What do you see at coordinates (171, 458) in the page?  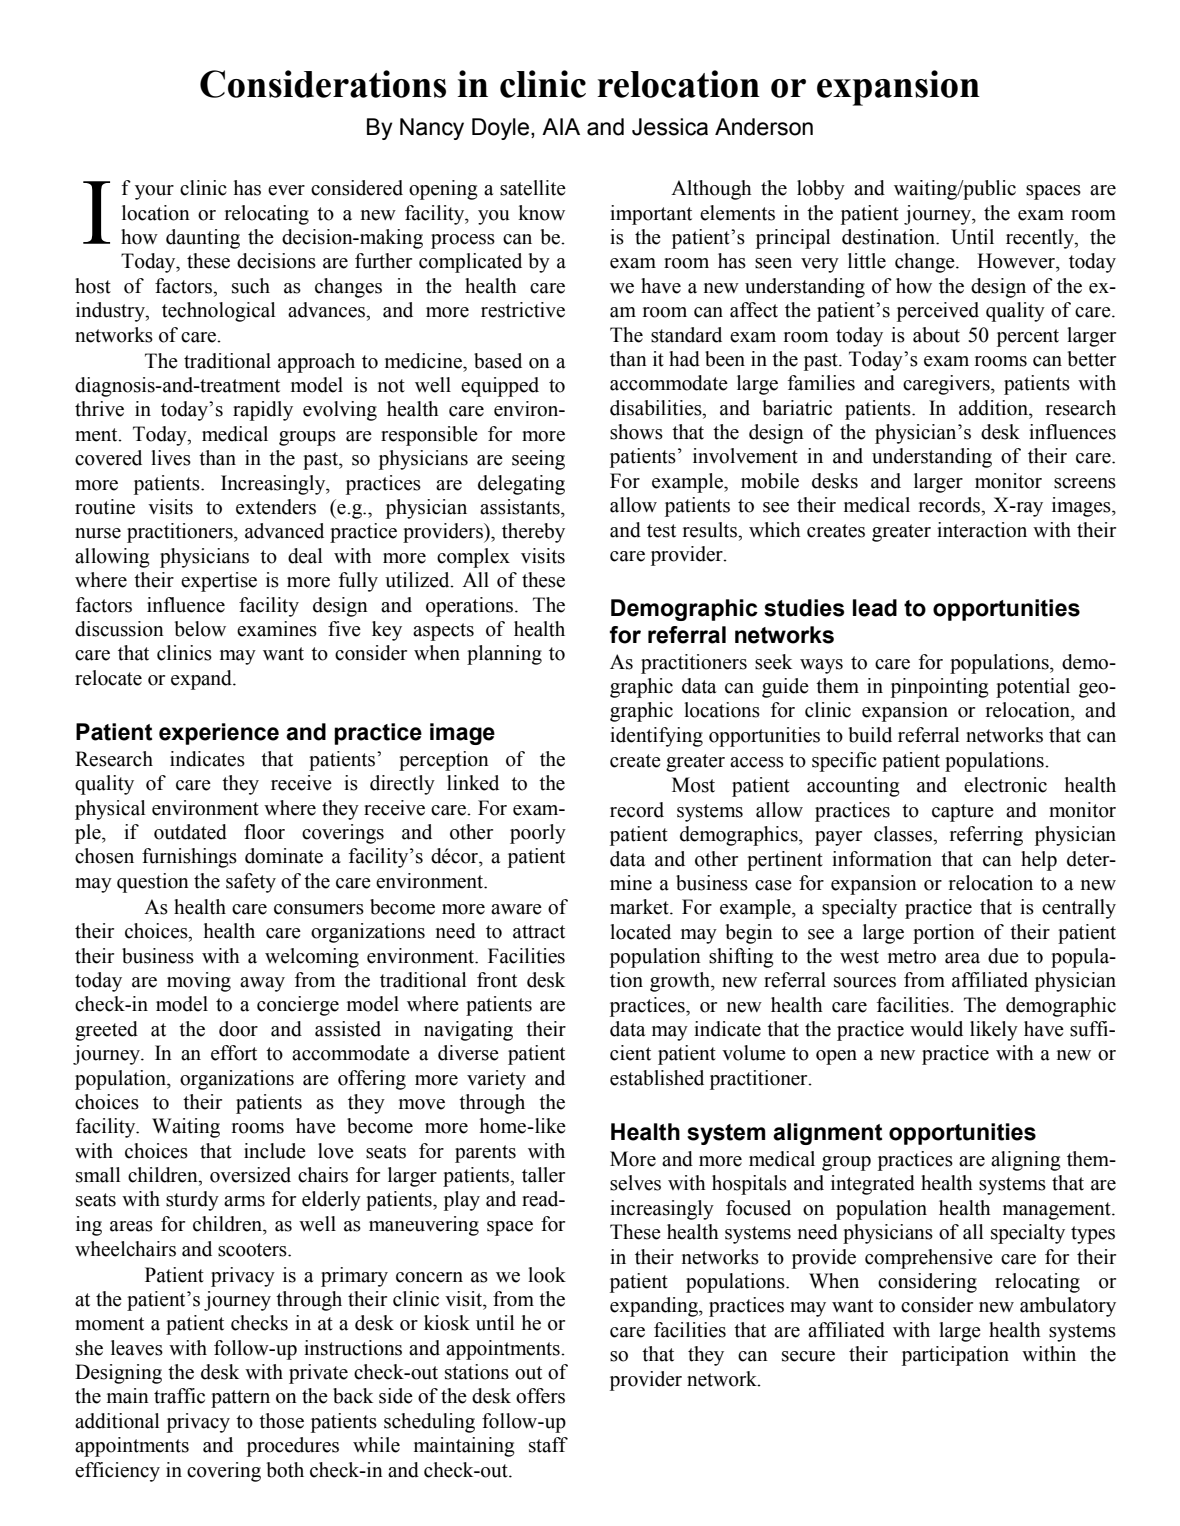 I see `lives` at bounding box center [171, 458].
